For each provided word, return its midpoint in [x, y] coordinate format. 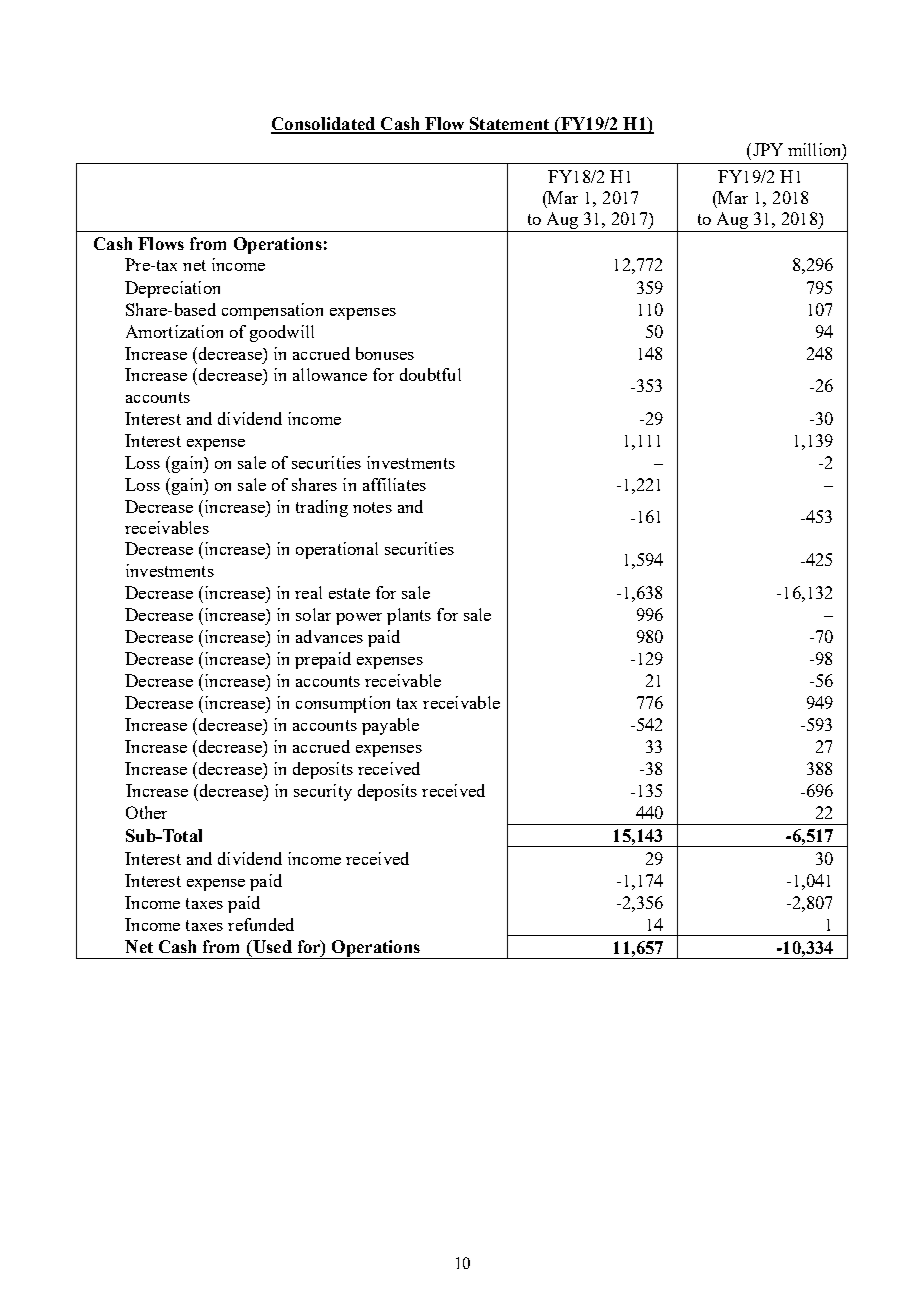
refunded [261, 924]
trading [322, 508]
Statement [510, 125]
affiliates [394, 484]
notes [372, 507]
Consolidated [324, 125]
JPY [766, 149]
